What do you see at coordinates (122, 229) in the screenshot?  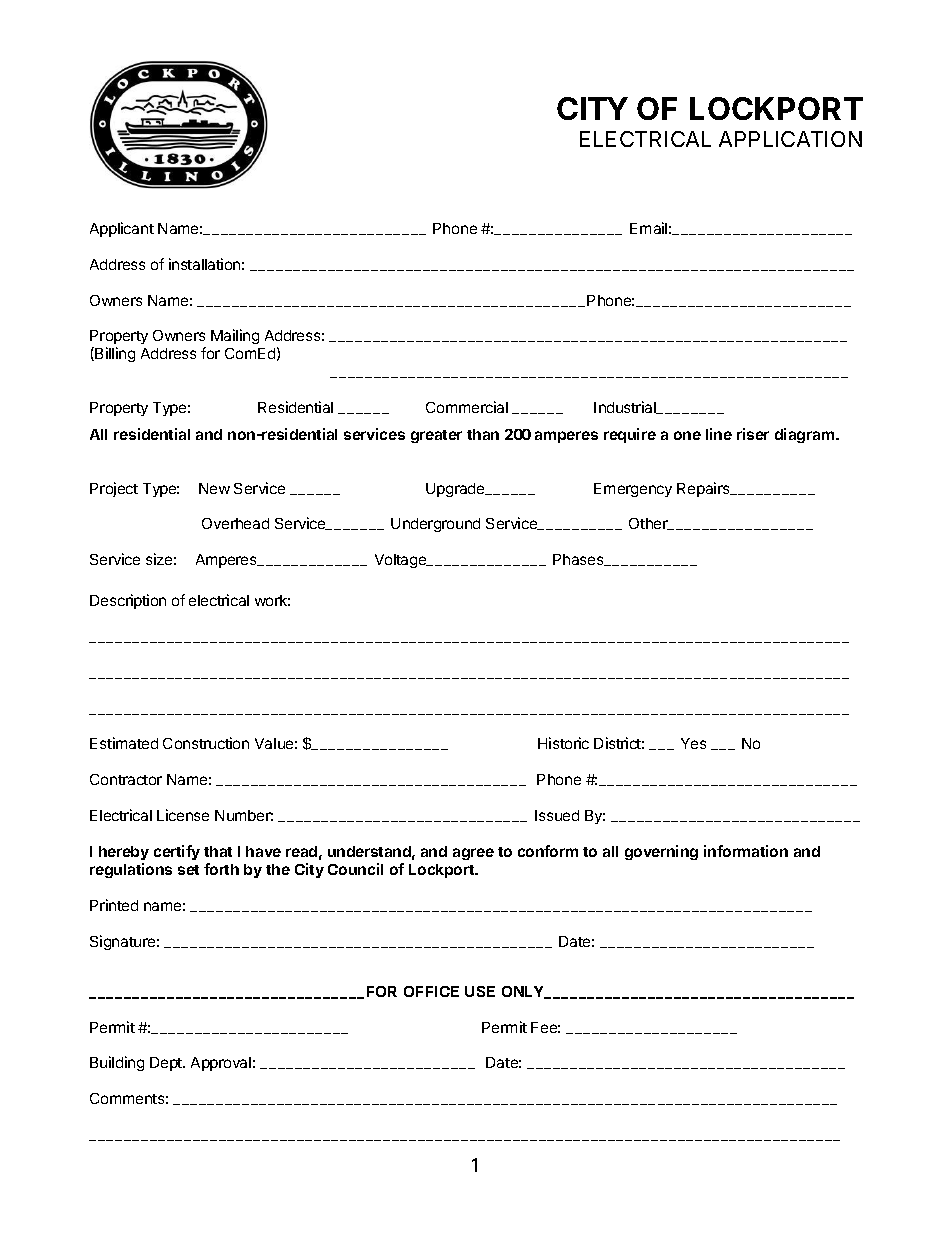 I see `Applicant` at bounding box center [122, 229].
